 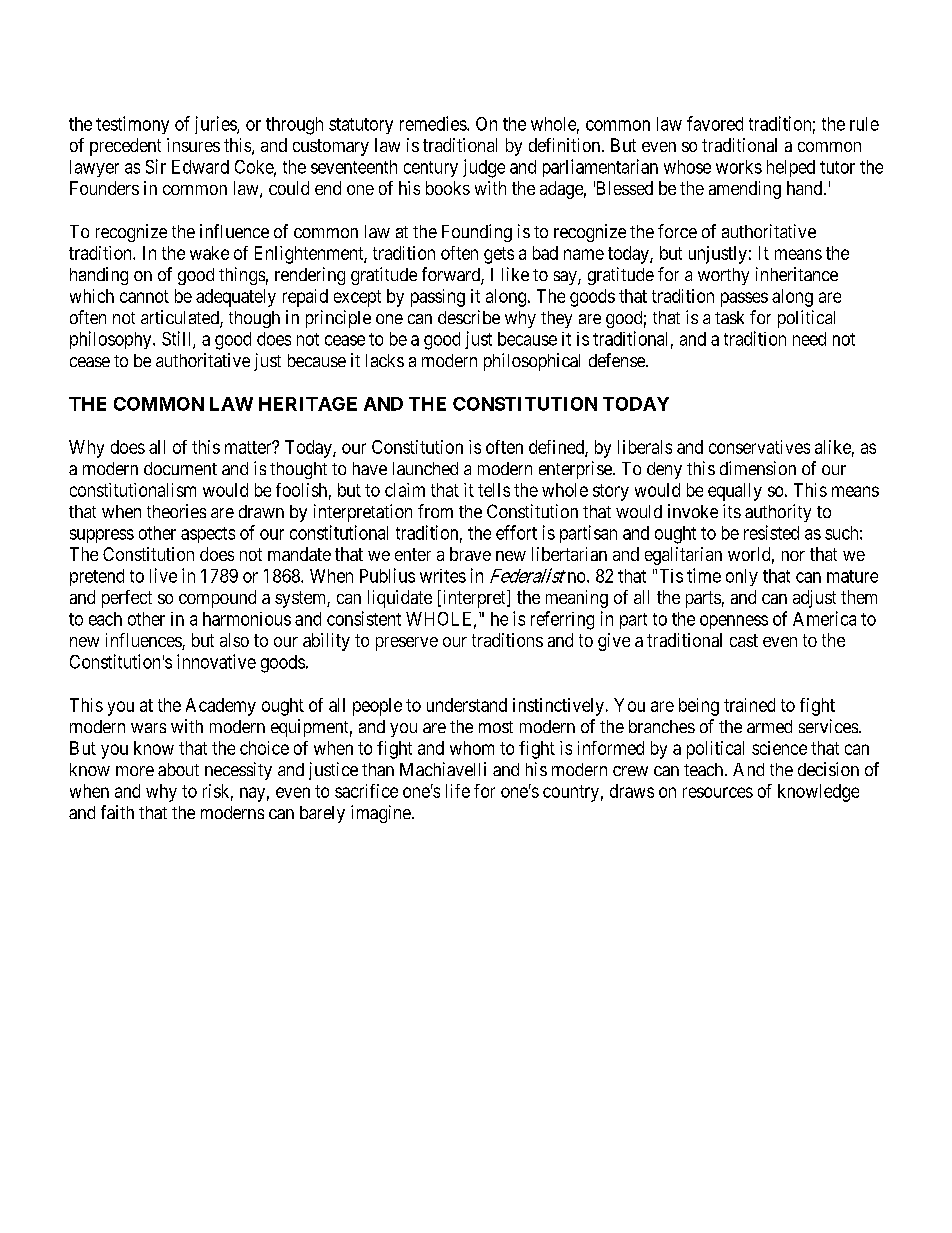 I want to click on helped, so click(x=791, y=168).
